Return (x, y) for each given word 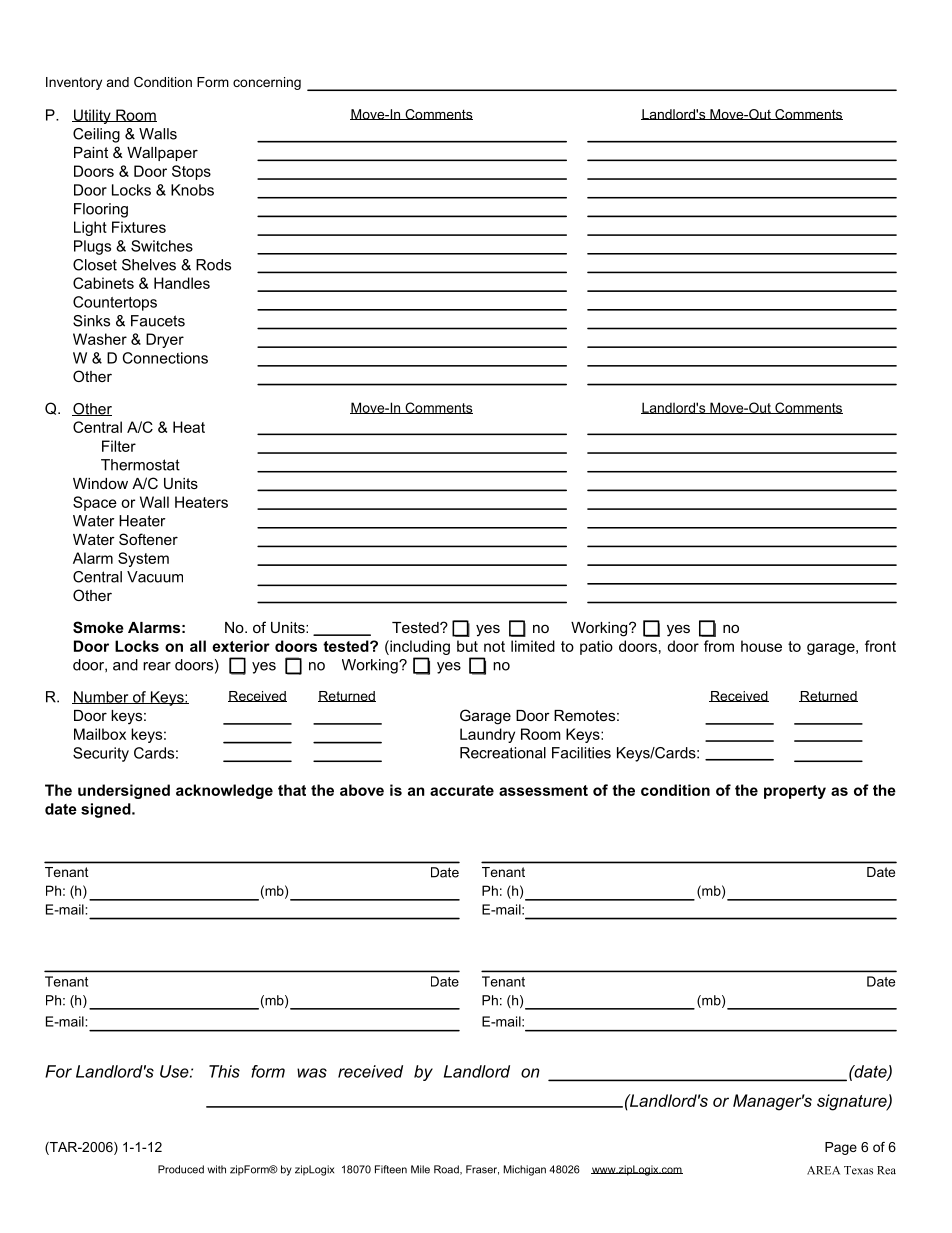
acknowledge (224, 791)
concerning (267, 83)
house (761, 646)
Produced (181, 1169)
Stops (191, 172)
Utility (92, 116)
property (795, 792)
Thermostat (140, 465)
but (467, 646)
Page (841, 1148)
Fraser (482, 1170)
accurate (462, 790)
